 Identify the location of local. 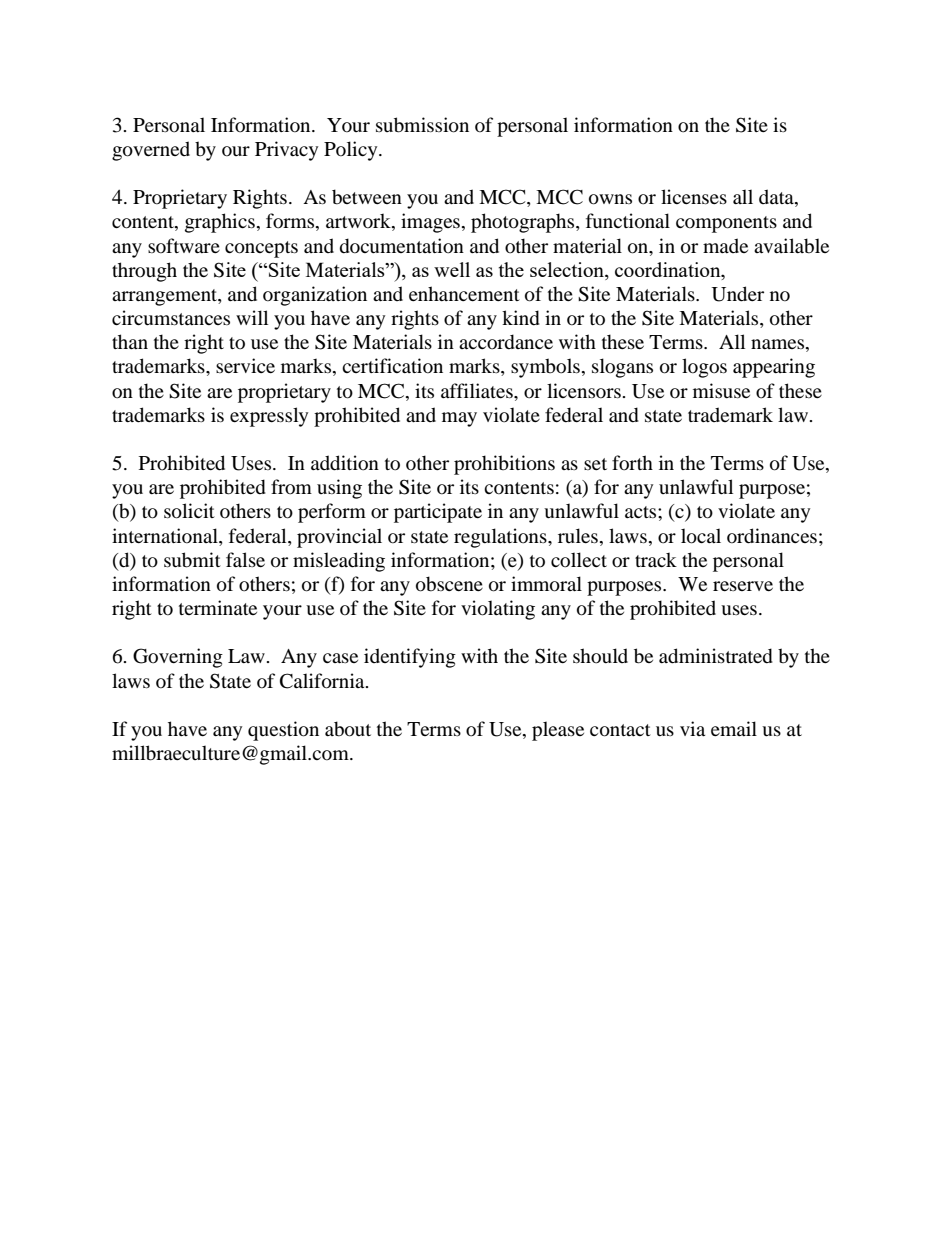
(701, 536).
